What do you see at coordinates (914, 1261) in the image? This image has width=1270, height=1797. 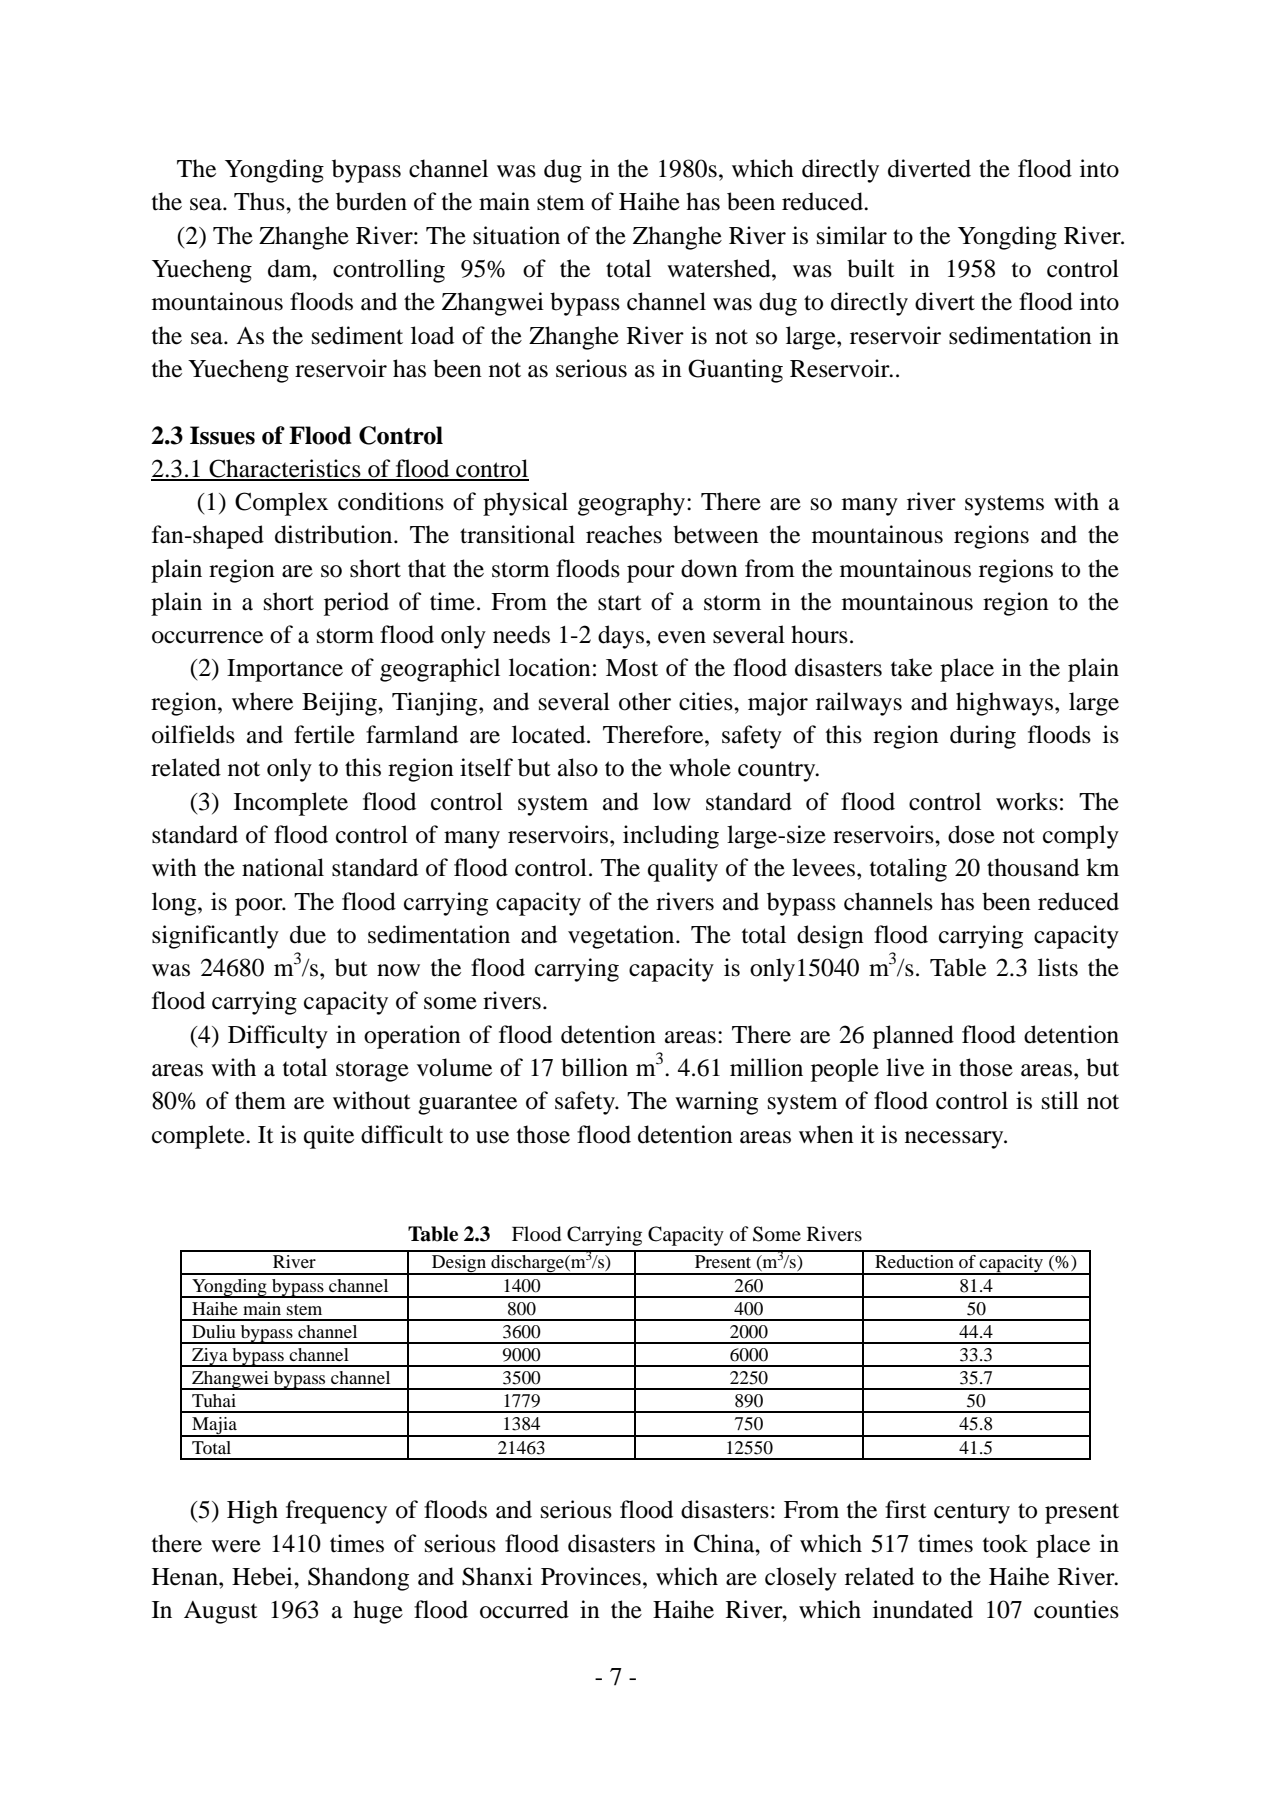 I see `Reduction` at bounding box center [914, 1261].
